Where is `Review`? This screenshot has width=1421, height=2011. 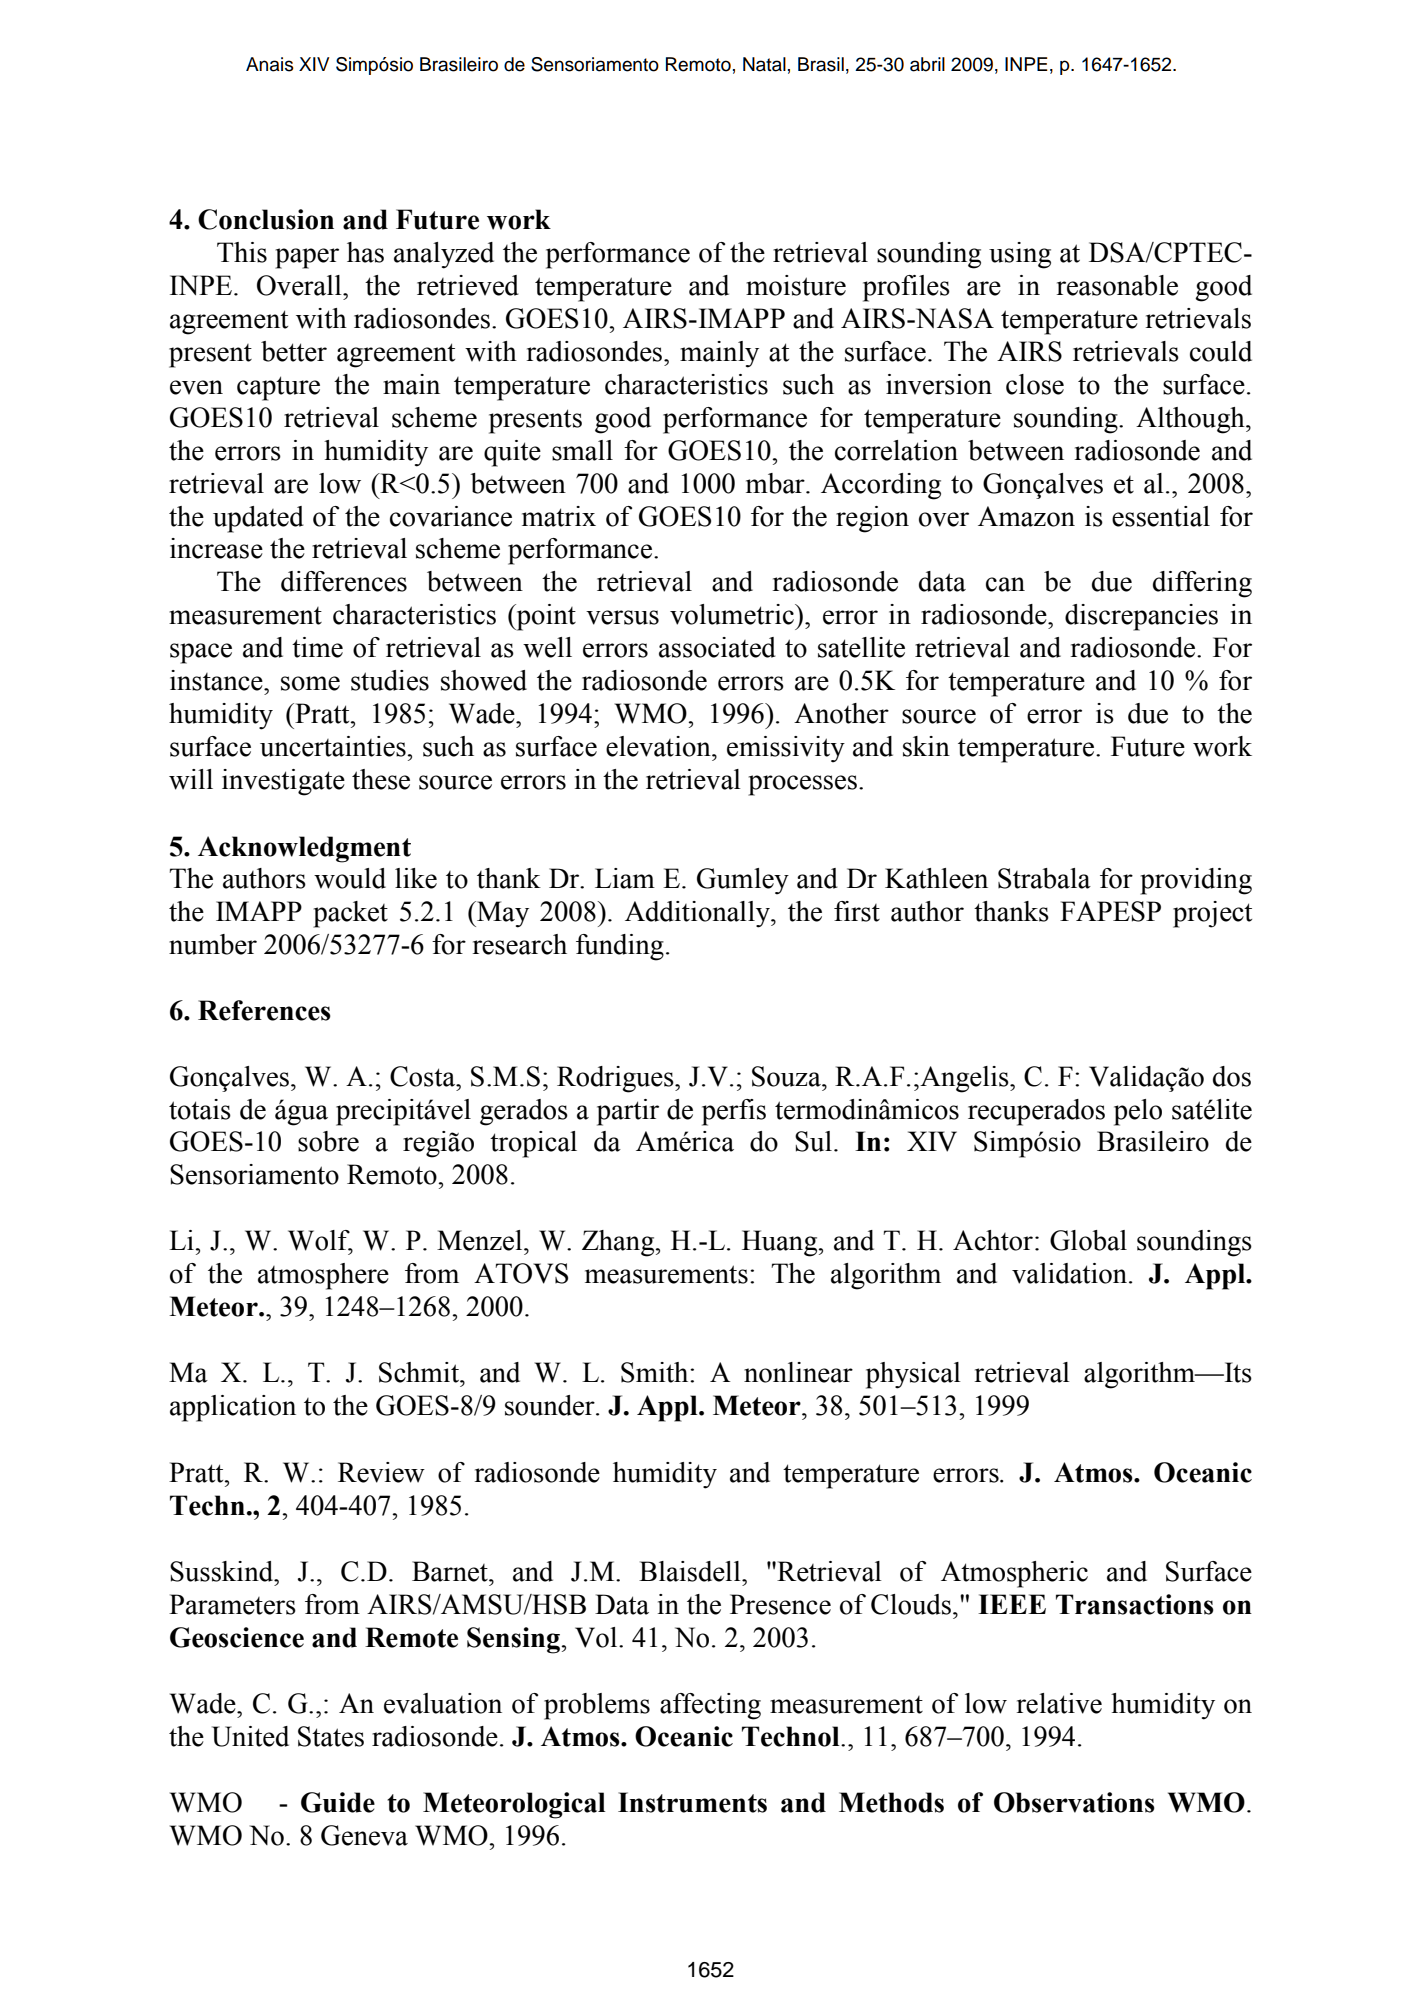
Review is located at coordinates (381, 1472).
